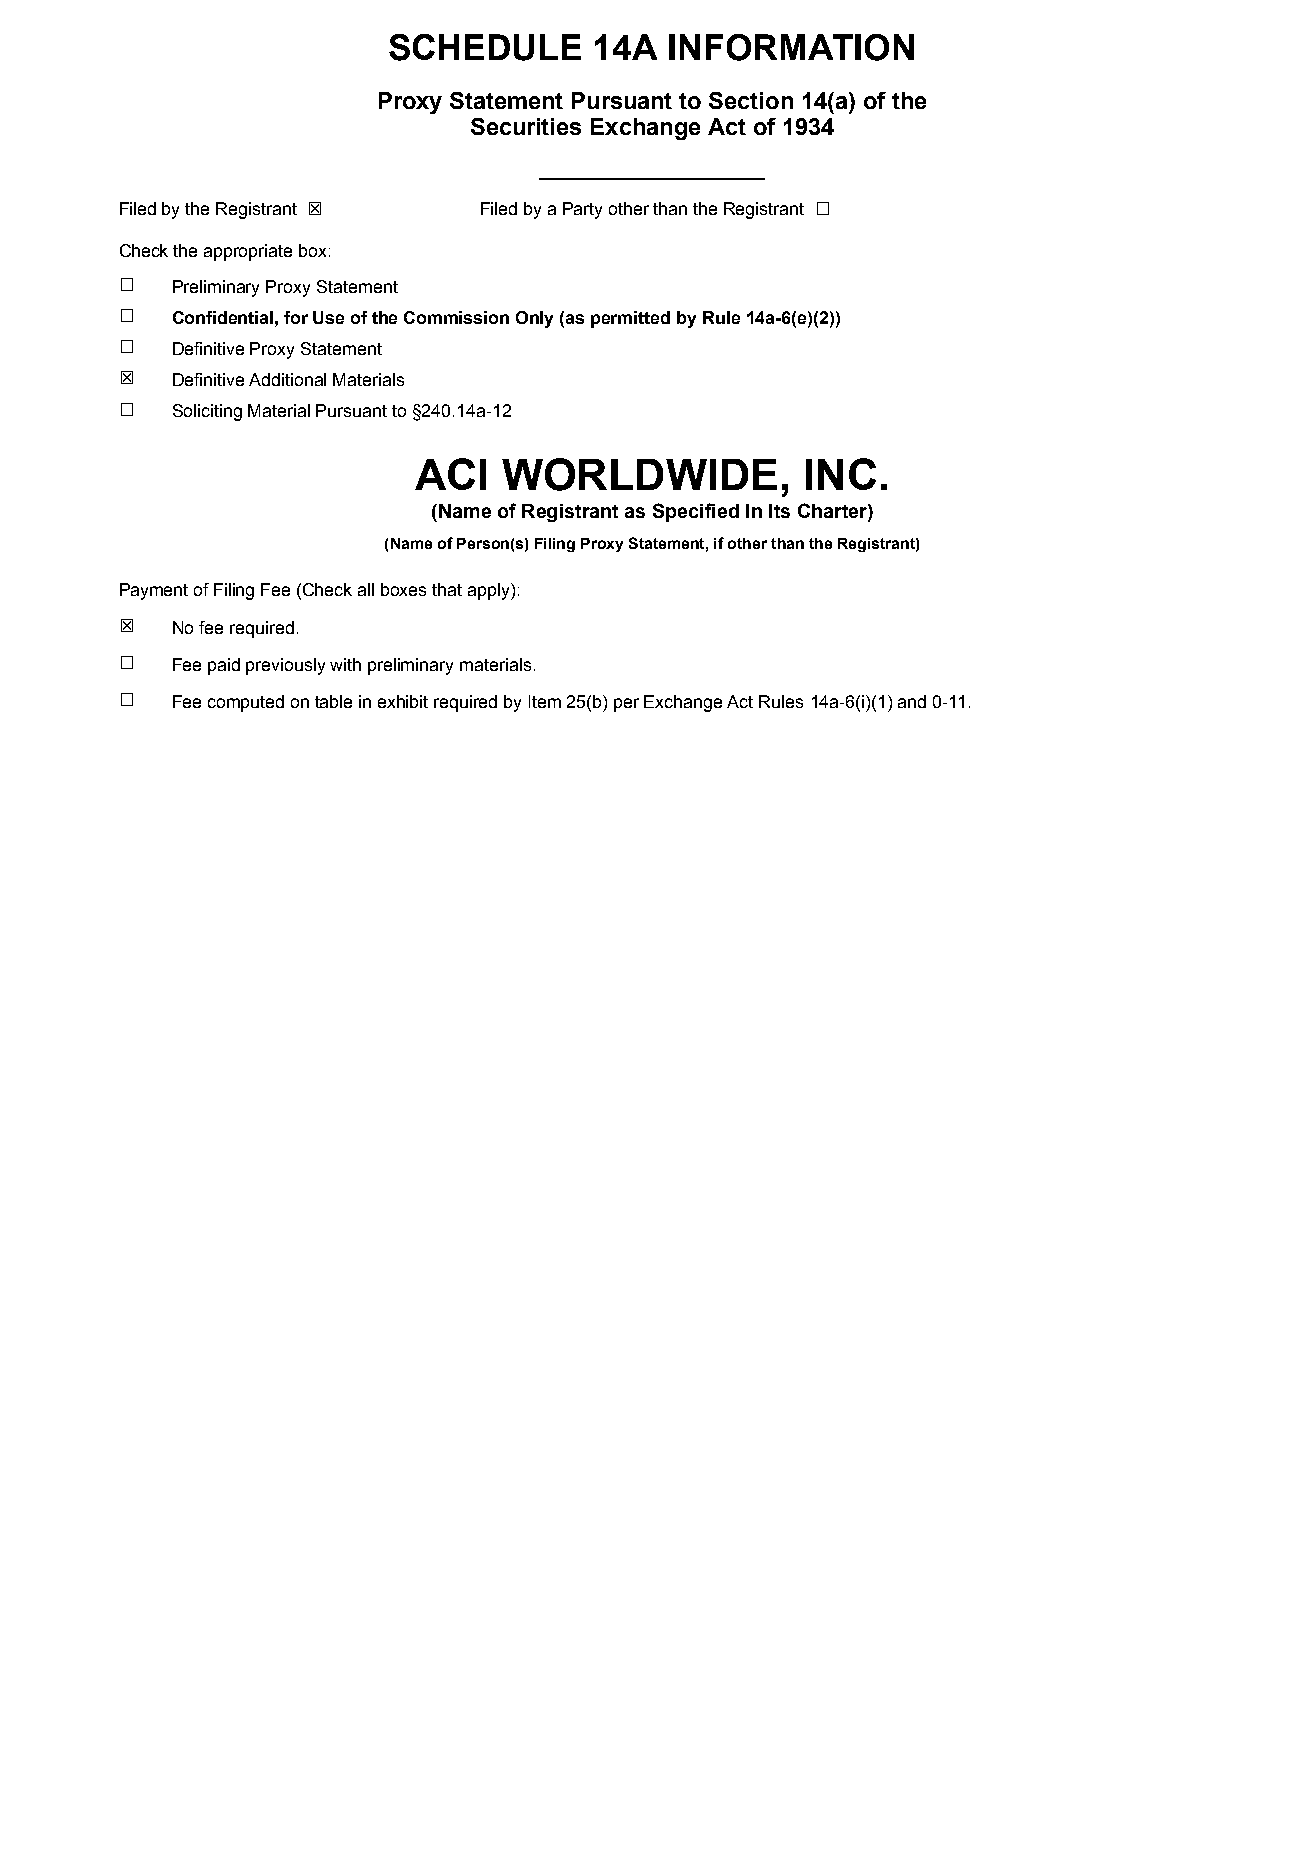  What do you see at coordinates (791, 47) in the screenshot?
I see `INFORMATION` at bounding box center [791, 47].
